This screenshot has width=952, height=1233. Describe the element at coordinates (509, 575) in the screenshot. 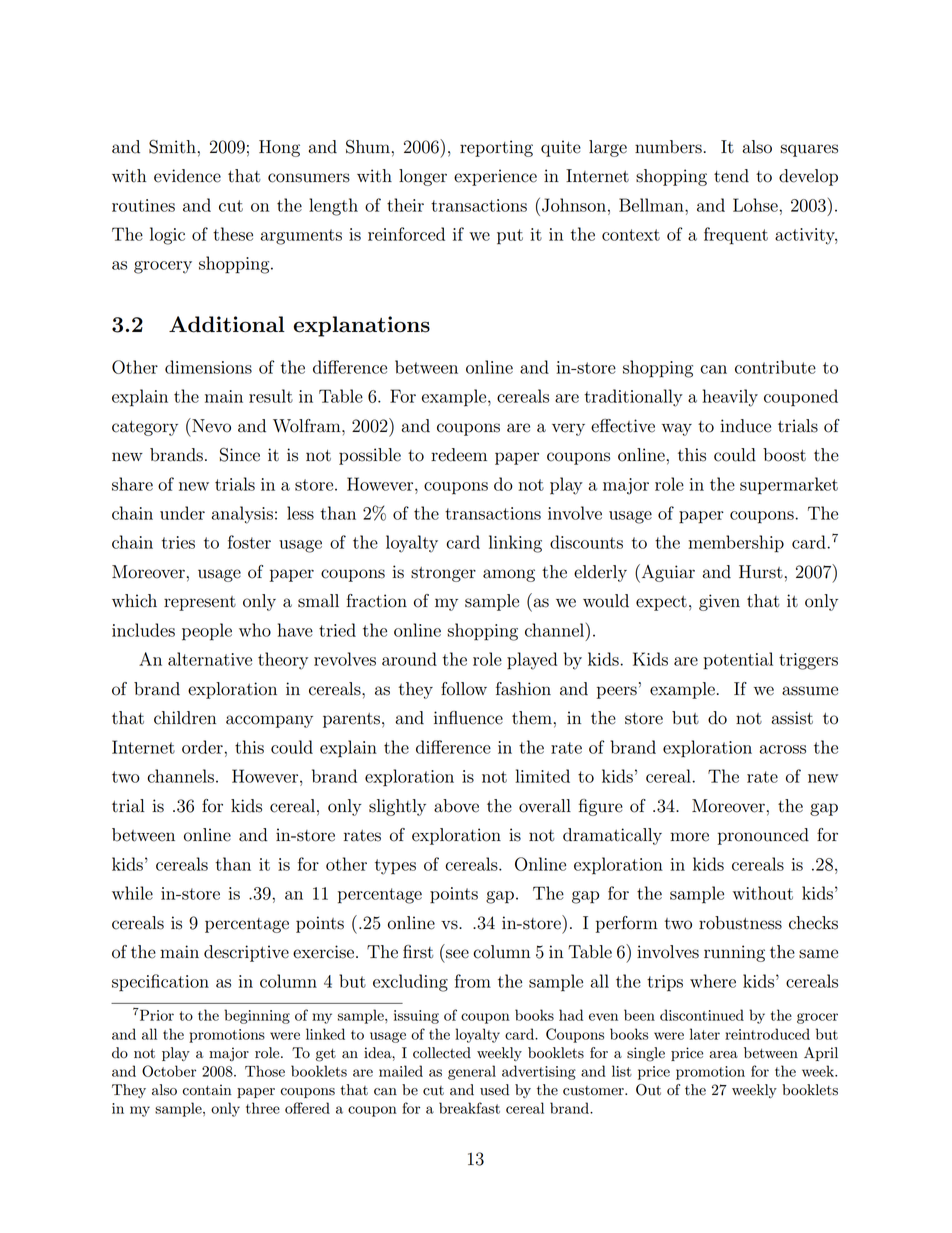

I see `among` at that location.
